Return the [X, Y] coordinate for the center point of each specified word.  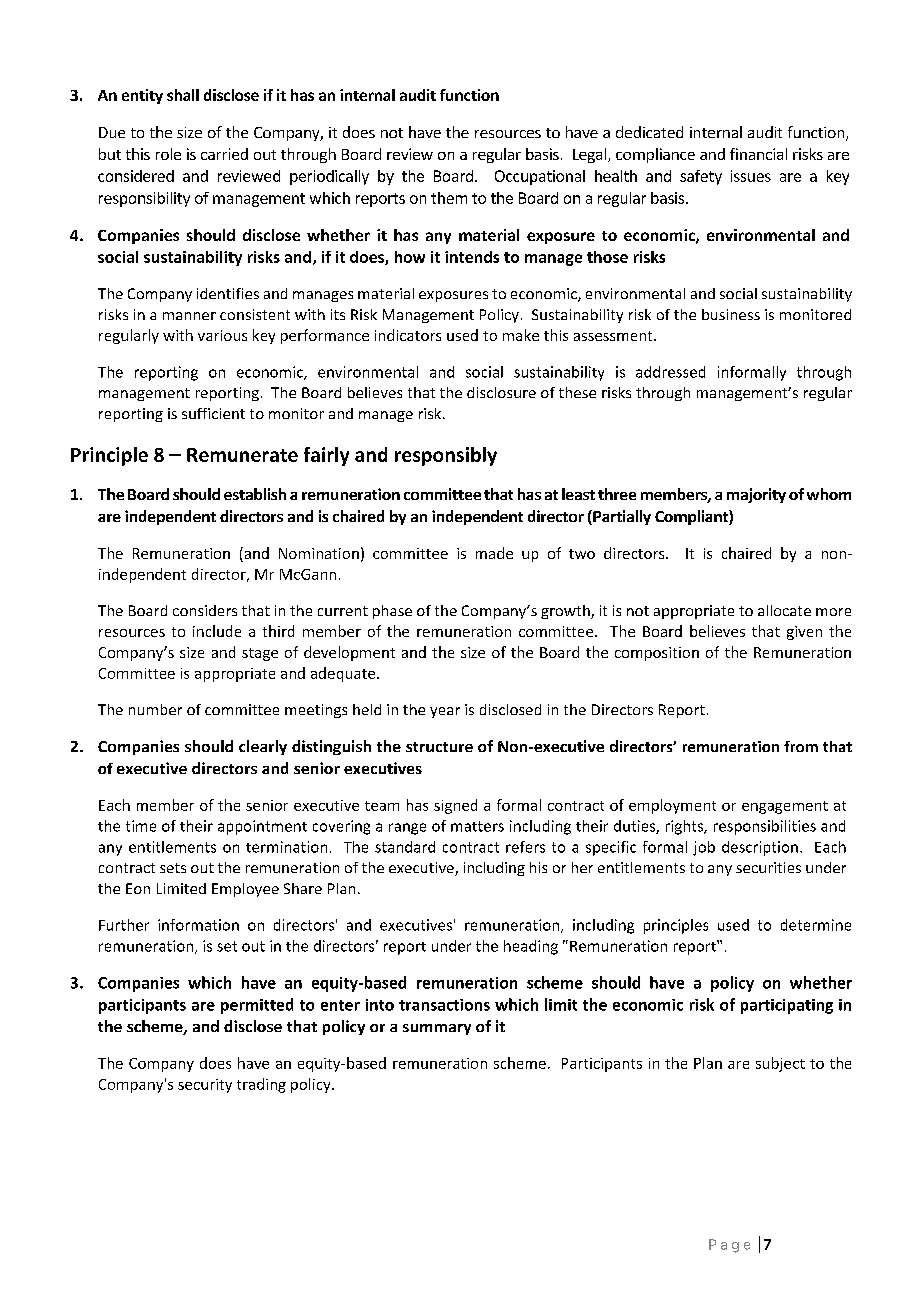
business [731, 314]
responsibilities [765, 827]
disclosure [501, 392]
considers [205, 610]
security [205, 1086]
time [141, 826]
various [222, 335]
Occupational [540, 177]
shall [183, 95]
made [494, 553]
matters [477, 826]
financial [758, 154]
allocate [784, 610]
